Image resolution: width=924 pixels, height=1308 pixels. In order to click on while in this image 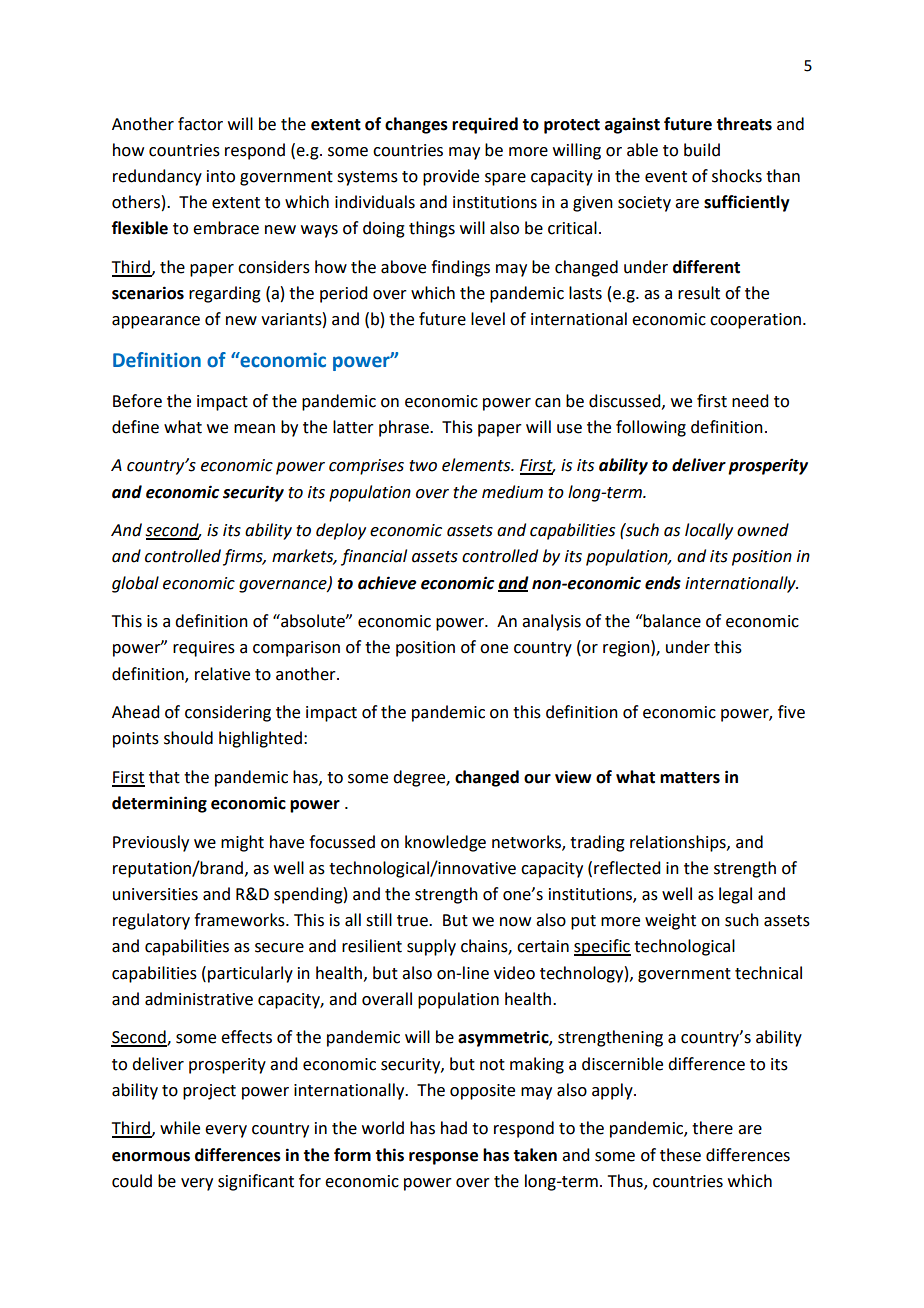, I will do `click(180, 1128)`.
